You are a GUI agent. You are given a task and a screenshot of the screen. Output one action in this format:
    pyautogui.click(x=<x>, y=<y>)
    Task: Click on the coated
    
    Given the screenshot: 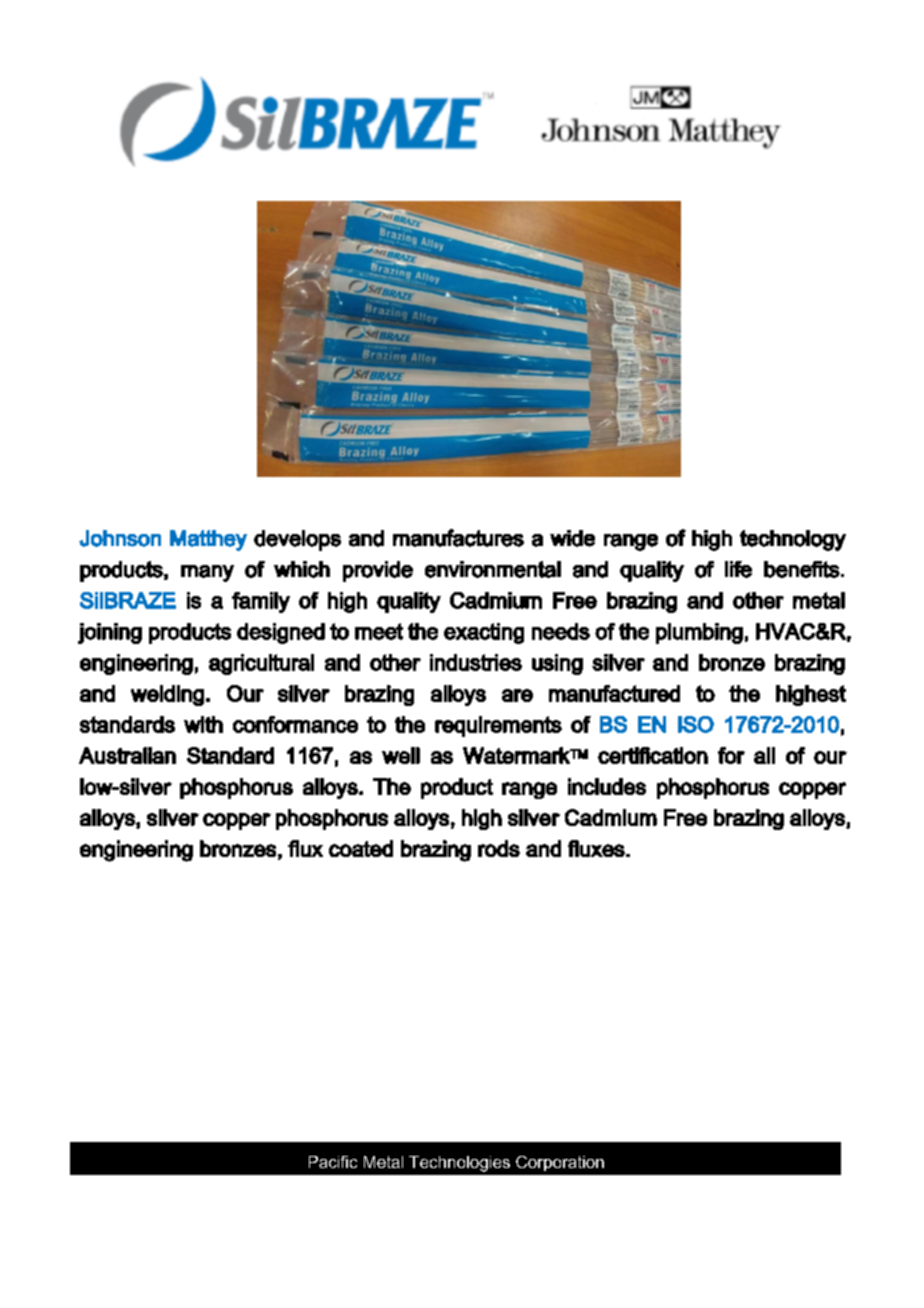 What is the action you would take?
    pyautogui.click(x=361, y=848)
